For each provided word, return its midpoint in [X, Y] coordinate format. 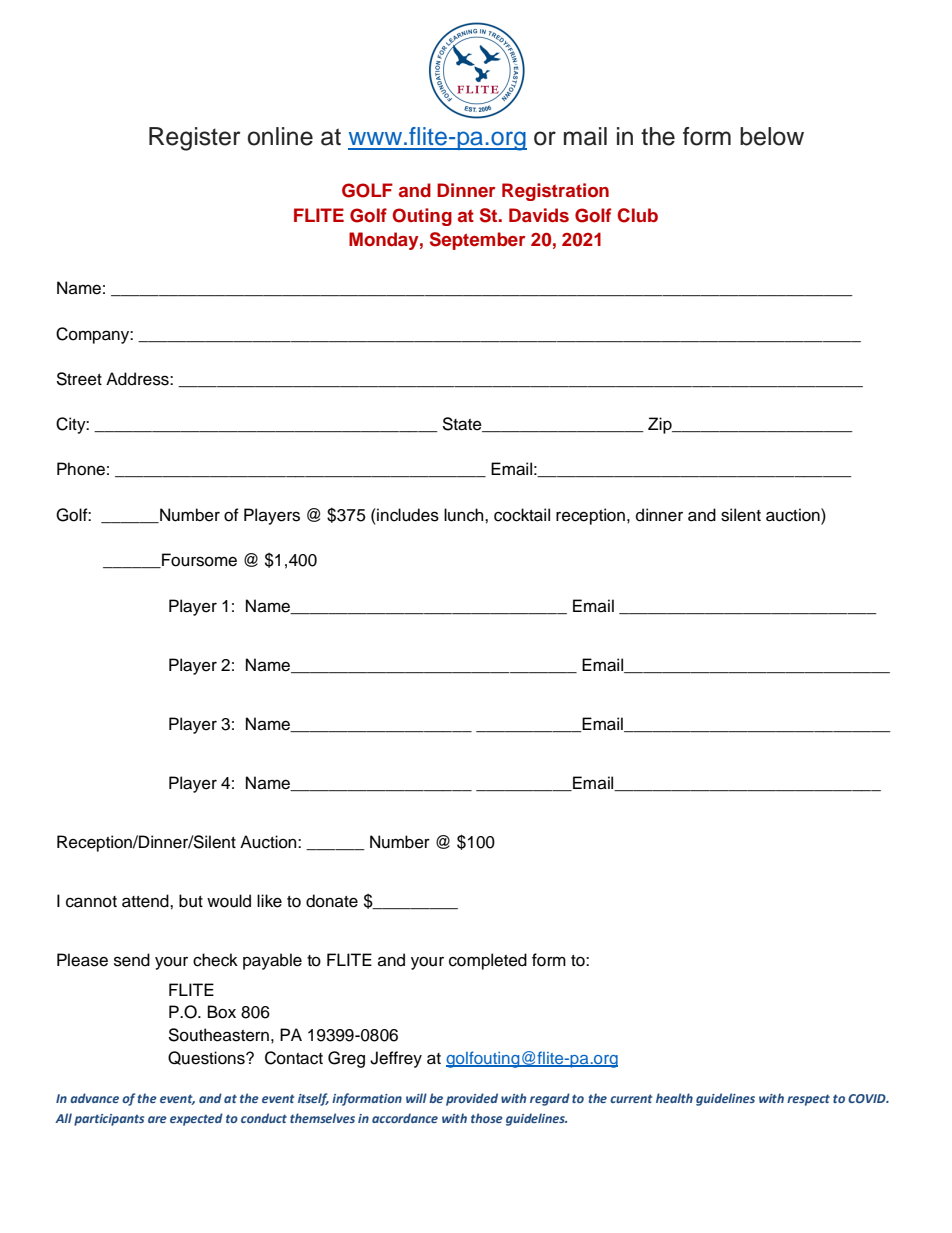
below [772, 136]
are [157, 1119]
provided [472, 1099]
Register [195, 139]
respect [808, 1100]
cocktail [522, 515]
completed [488, 961]
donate [332, 901]
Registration [555, 192]
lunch [465, 515]
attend [146, 901]
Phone [81, 469]
